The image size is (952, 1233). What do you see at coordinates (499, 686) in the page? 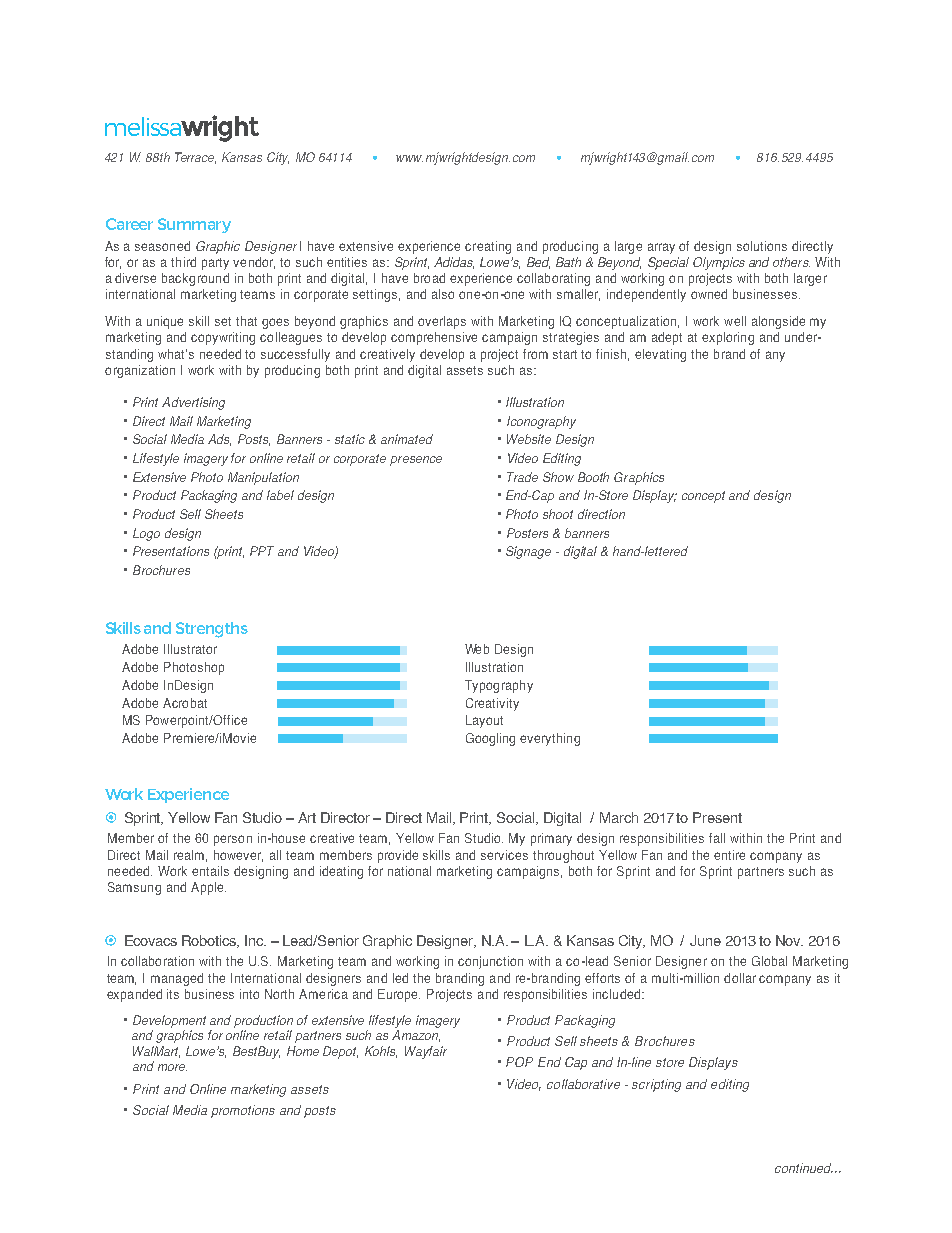
I see `Typography` at bounding box center [499, 686].
